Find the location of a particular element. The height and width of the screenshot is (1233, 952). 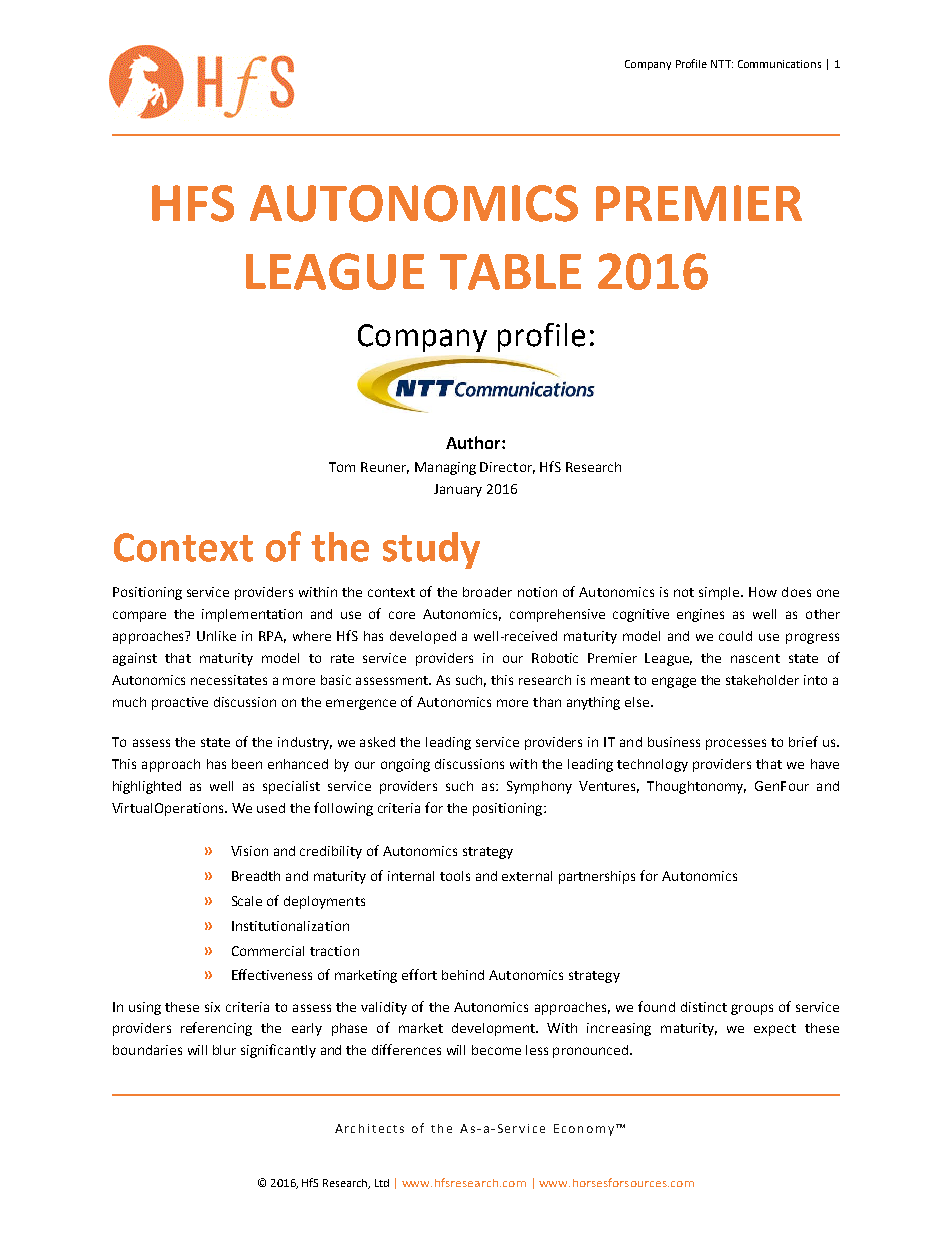

How is located at coordinates (763, 592).
